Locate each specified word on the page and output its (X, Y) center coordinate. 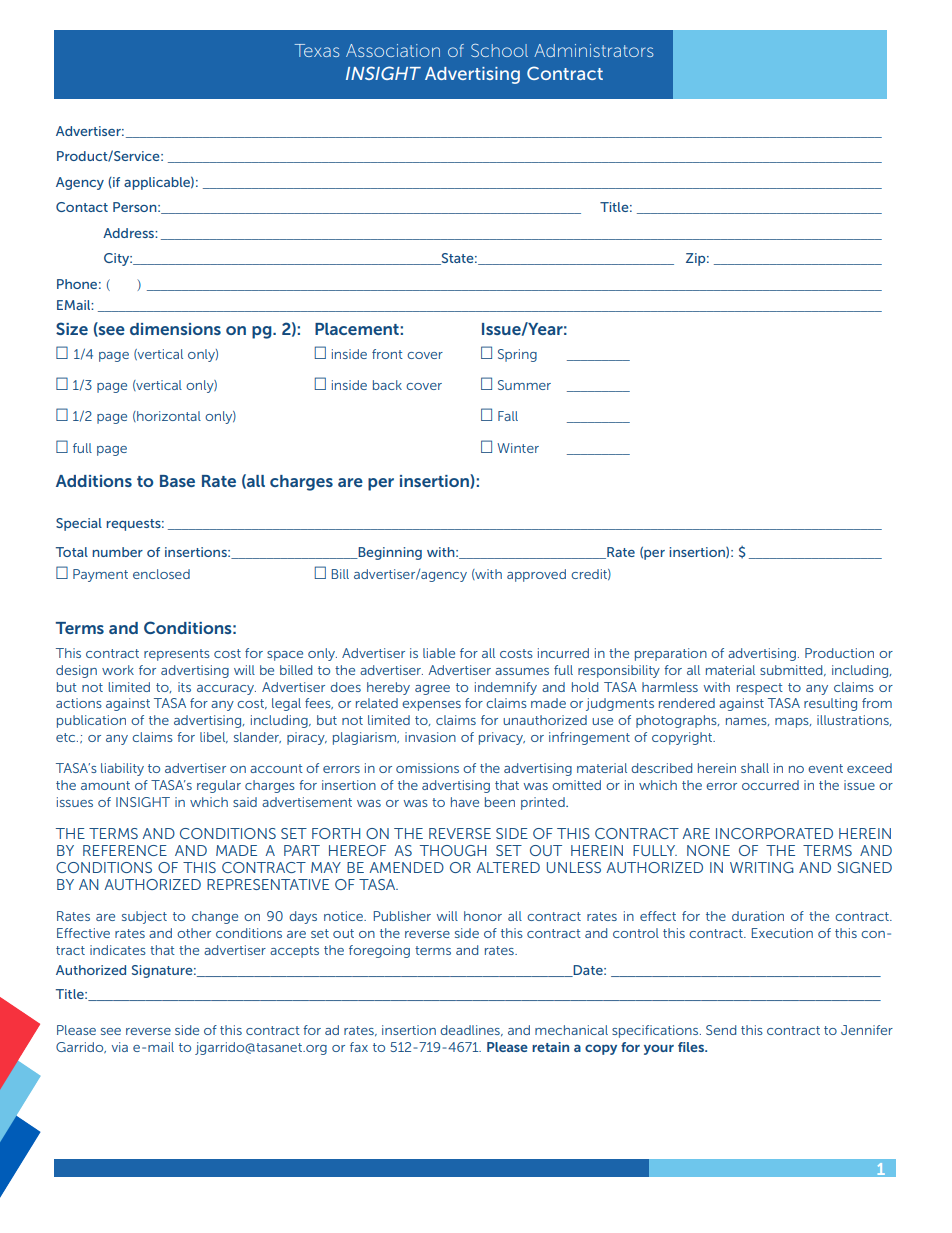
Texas (317, 50)
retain (550, 1047)
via (119, 1047)
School (499, 50)
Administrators (594, 50)
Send (721, 1030)
